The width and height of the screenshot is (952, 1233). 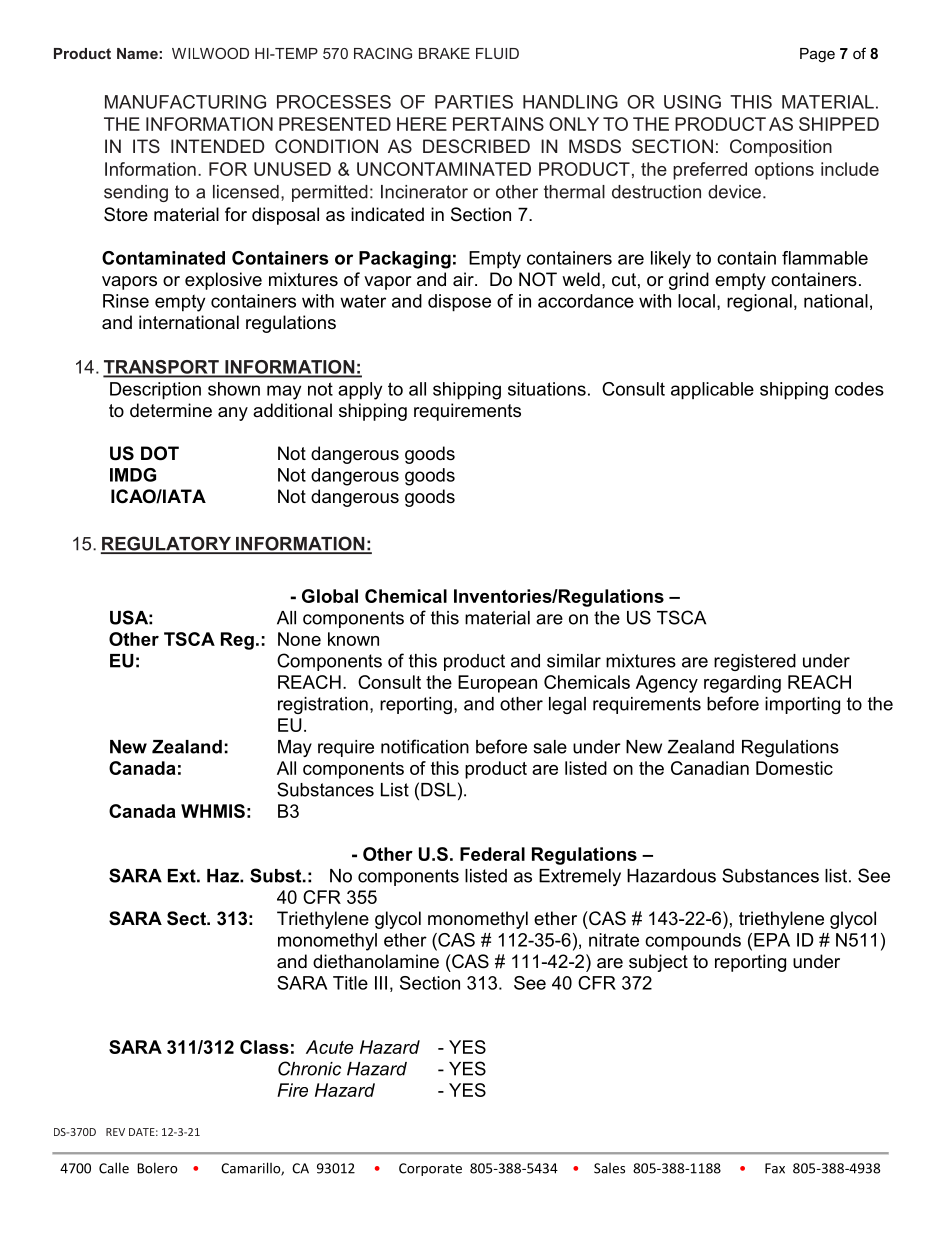 I want to click on applicable, so click(x=712, y=391).
